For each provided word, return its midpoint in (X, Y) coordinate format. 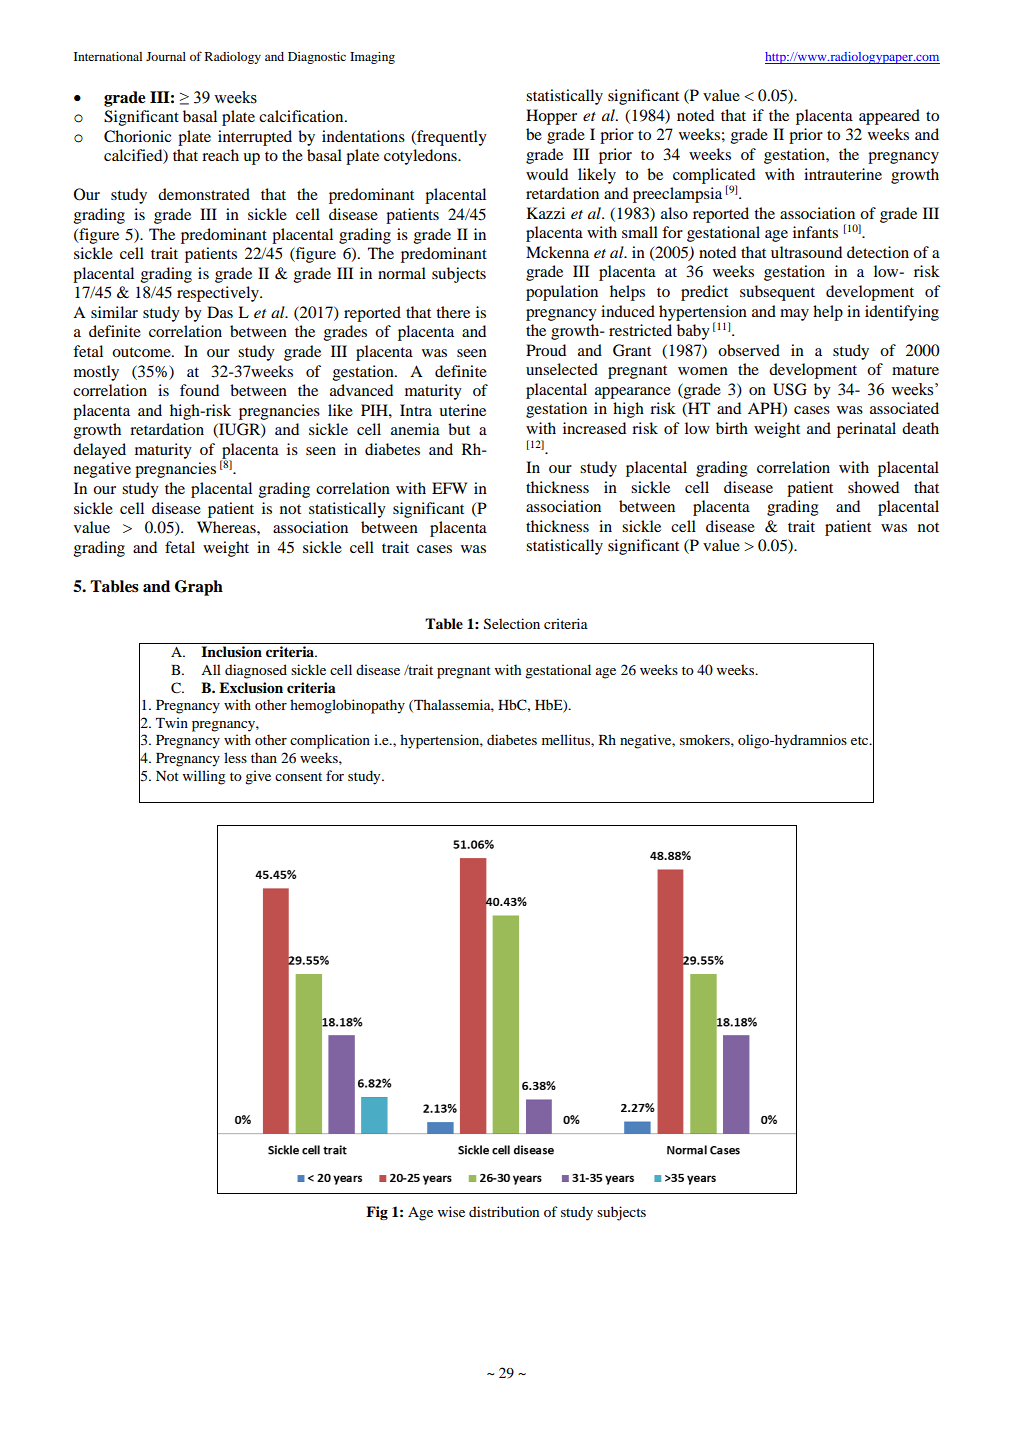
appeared (889, 117)
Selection (512, 624)
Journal (166, 56)
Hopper (551, 117)
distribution (504, 1211)
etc (861, 740)
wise (451, 1211)
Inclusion (231, 651)
